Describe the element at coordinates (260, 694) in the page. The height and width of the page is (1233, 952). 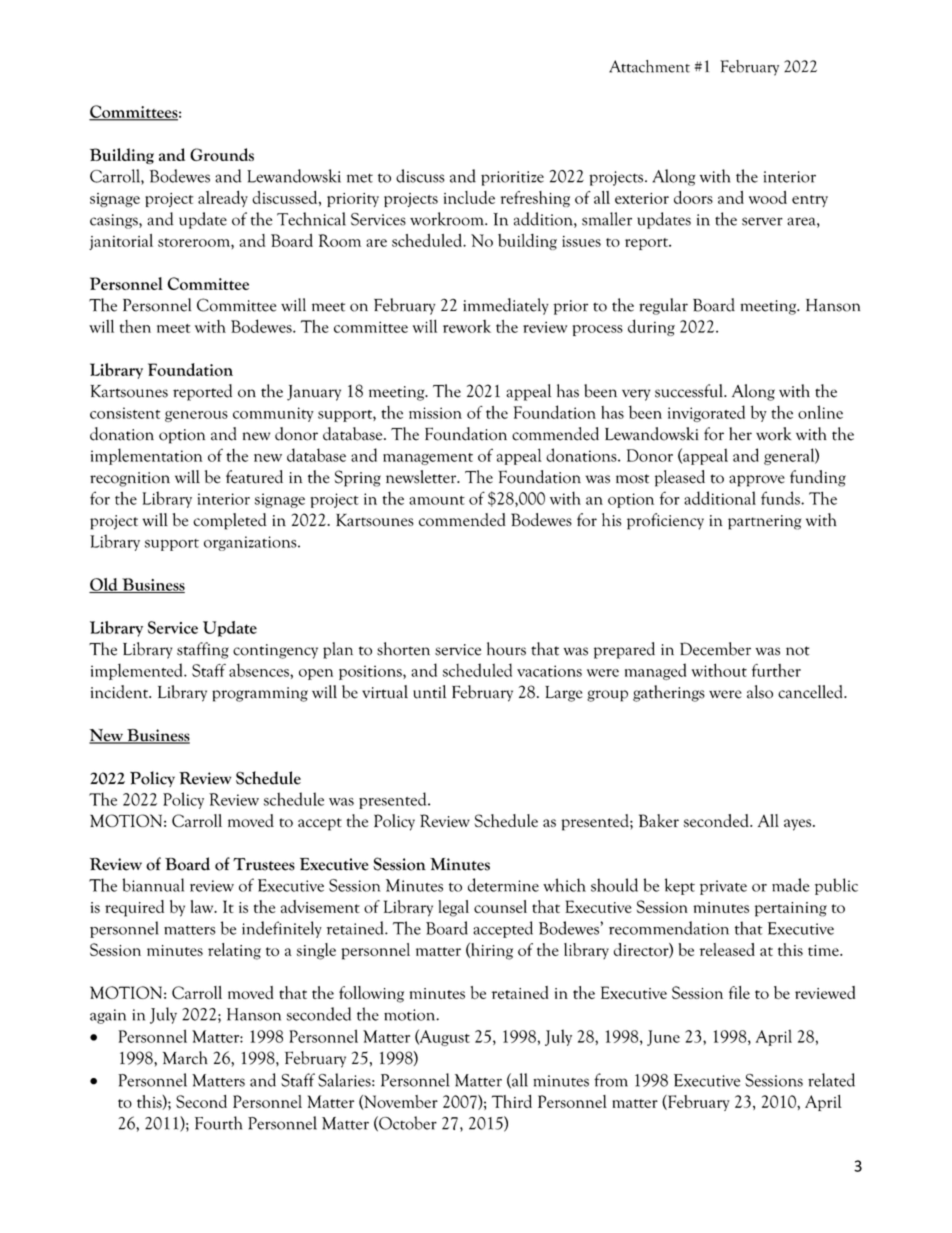
I see `programming` at that location.
